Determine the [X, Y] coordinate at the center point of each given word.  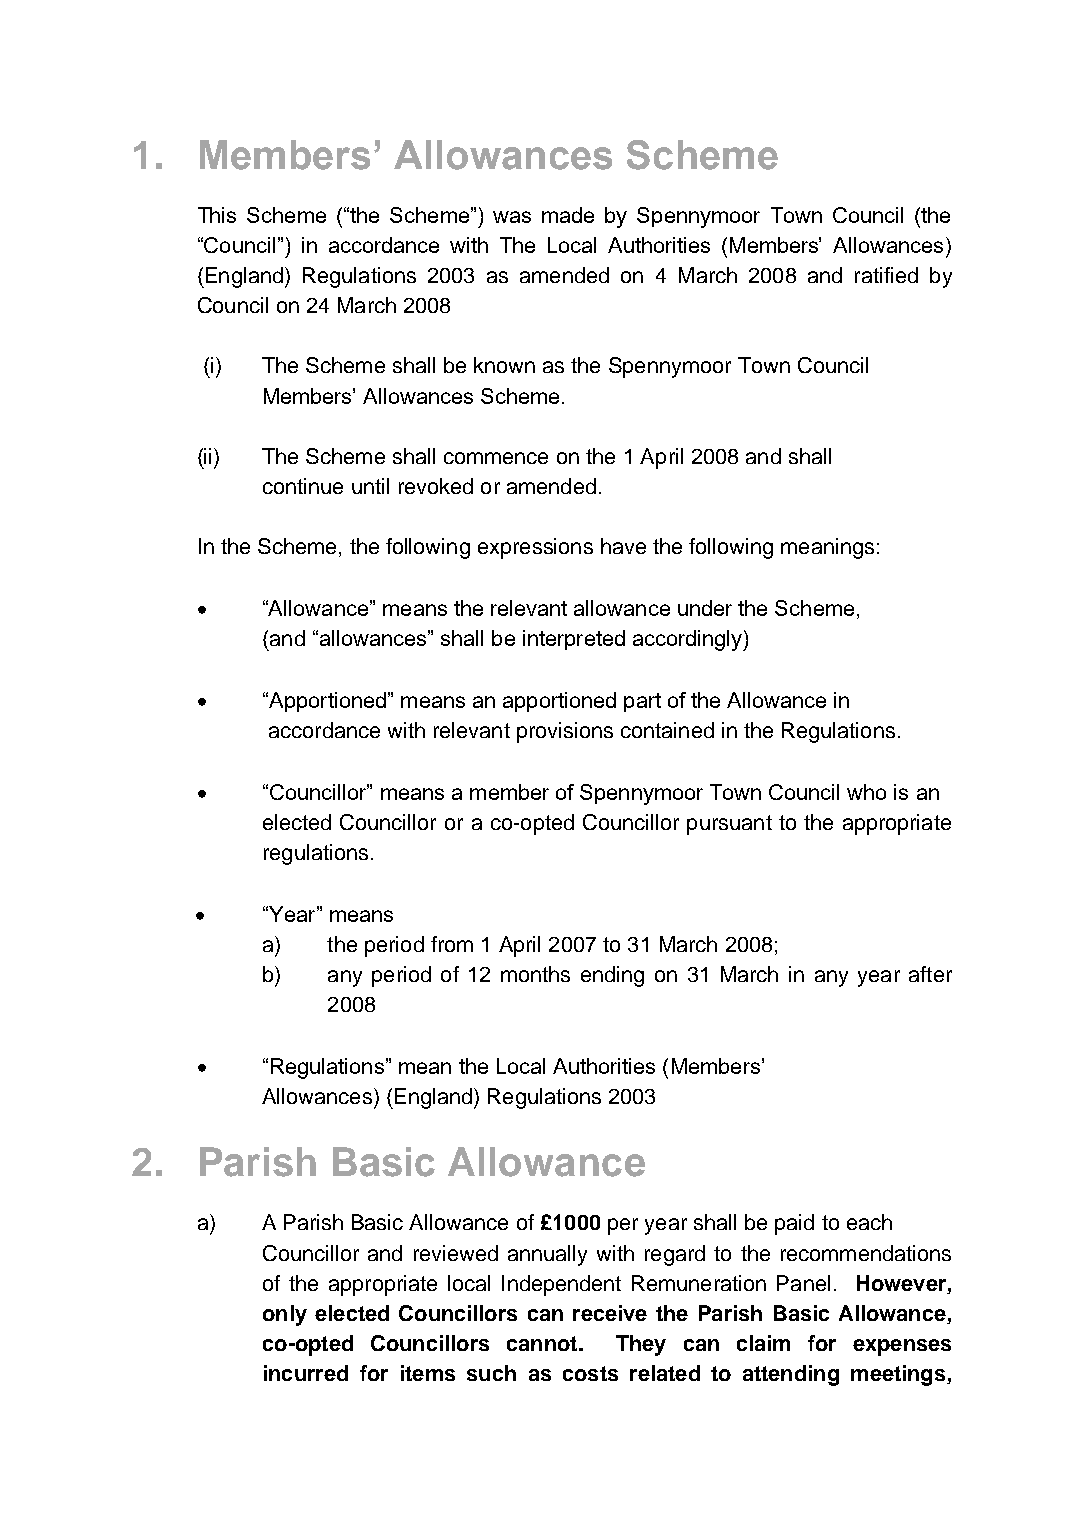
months [535, 974]
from [452, 944]
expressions [535, 548]
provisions [565, 732]
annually [547, 1255]
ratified [886, 275]
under [705, 608]
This [217, 215]
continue [303, 486]
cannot [543, 1343]
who [866, 792]
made [568, 215]
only [285, 1315]
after [930, 974]
